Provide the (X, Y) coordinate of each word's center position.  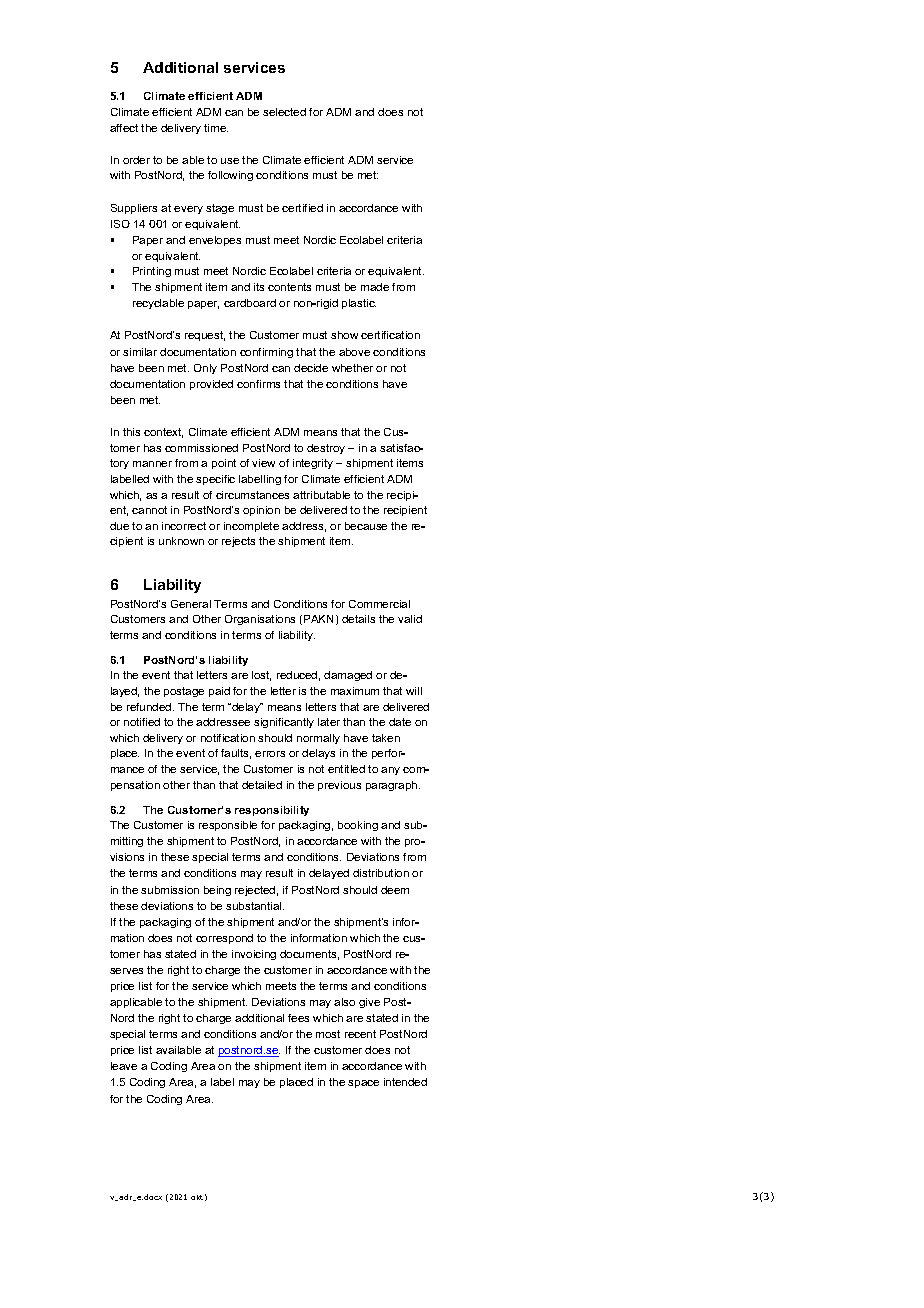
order (136, 160)
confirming (266, 353)
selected (284, 112)
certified (302, 208)
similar (140, 352)
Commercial (379, 604)
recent (360, 1034)
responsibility (272, 811)
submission (170, 890)
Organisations (260, 620)
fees (298, 1018)
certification (390, 335)
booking (358, 826)
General (191, 604)
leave (124, 1066)
